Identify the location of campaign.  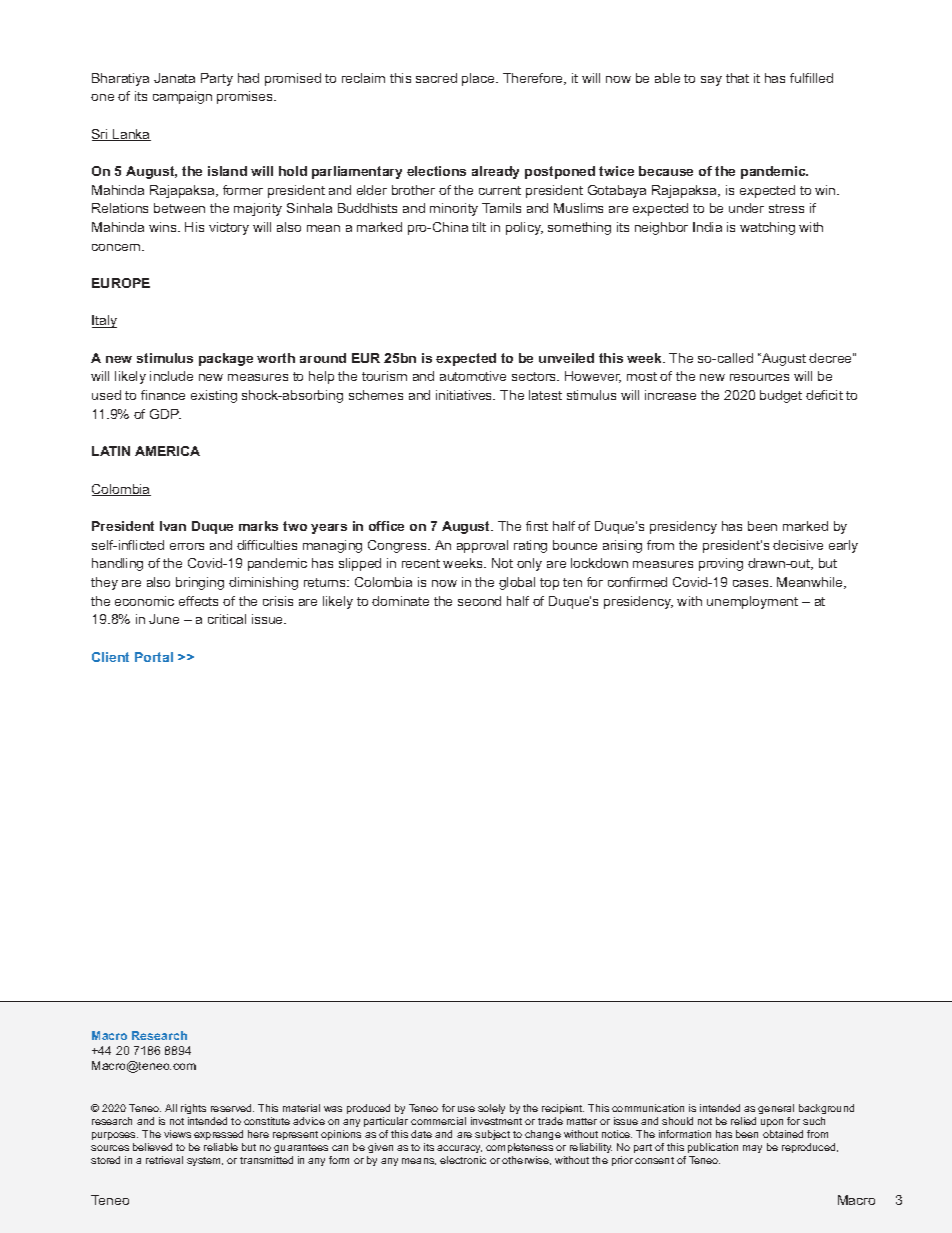
(182, 97).
